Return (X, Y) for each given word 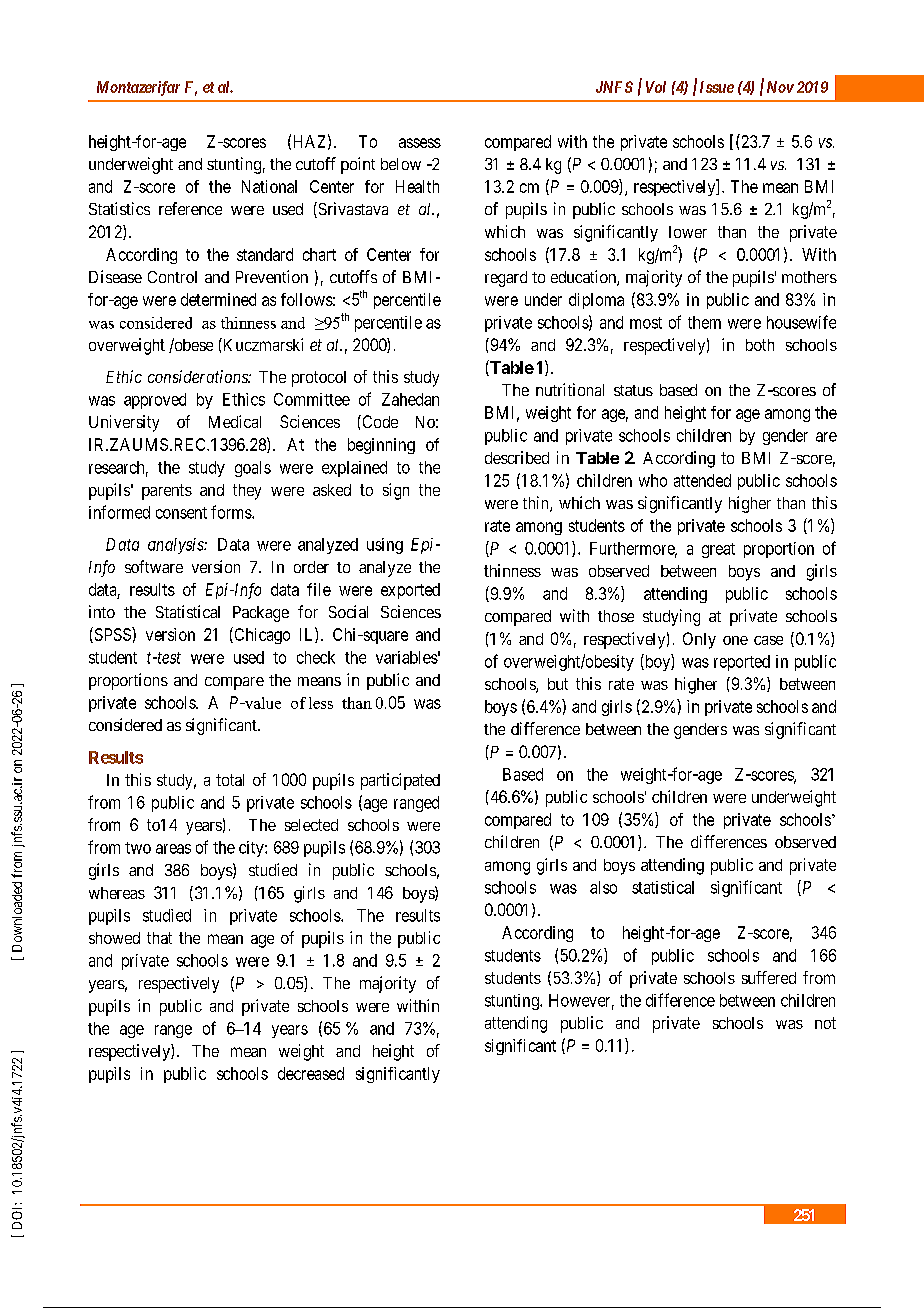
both (760, 345)
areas (173, 849)
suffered (769, 977)
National (269, 186)
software (154, 566)
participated (400, 781)
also (603, 887)
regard (506, 279)
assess (420, 143)
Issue (717, 87)
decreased (311, 1073)
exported (410, 591)
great (718, 550)
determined (218, 299)
